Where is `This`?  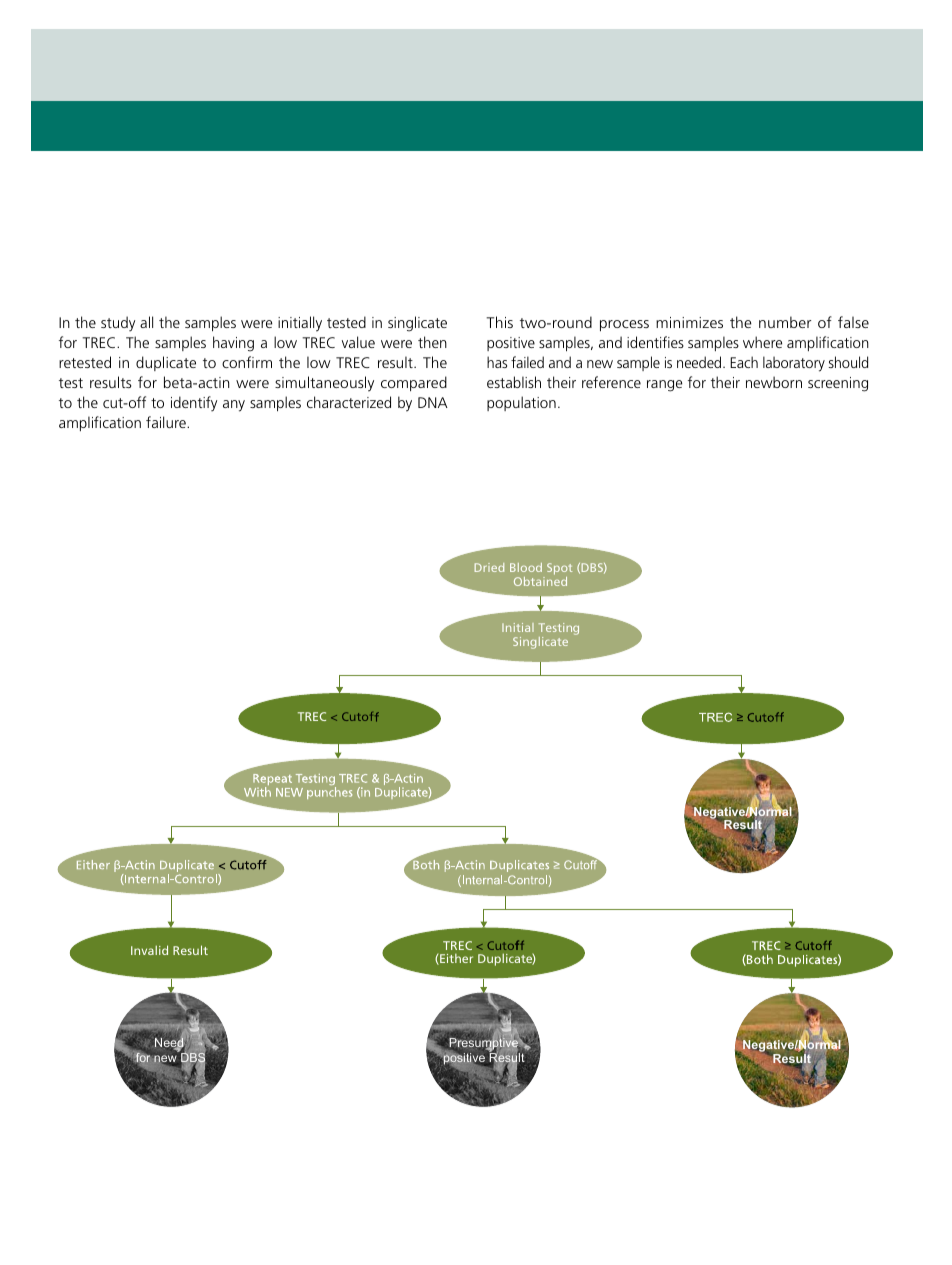
This is located at coordinates (499, 322).
